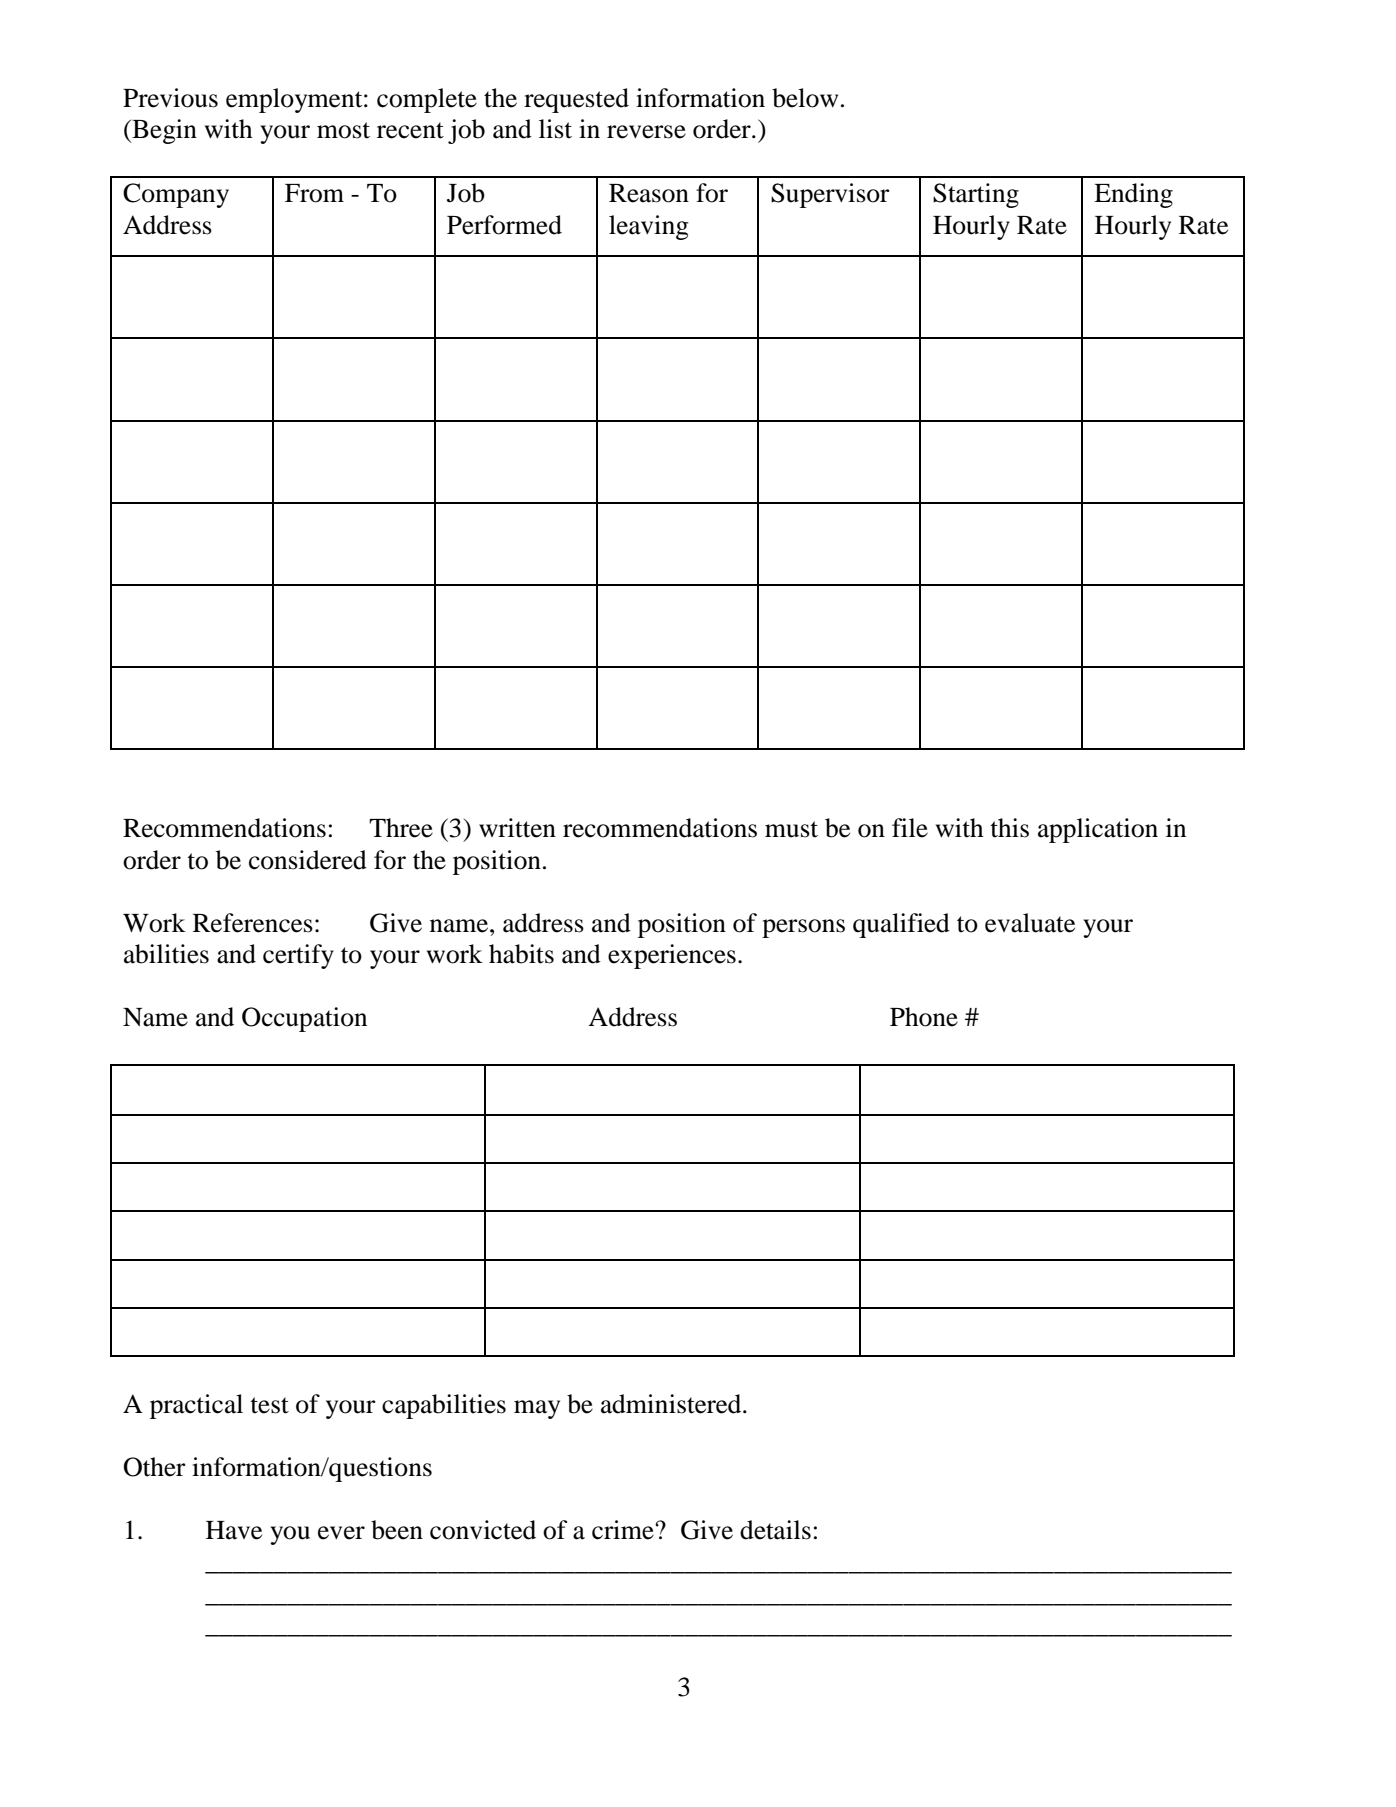  Describe the element at coordinates (234, 1530) in the document. I see `Have` at that location.
